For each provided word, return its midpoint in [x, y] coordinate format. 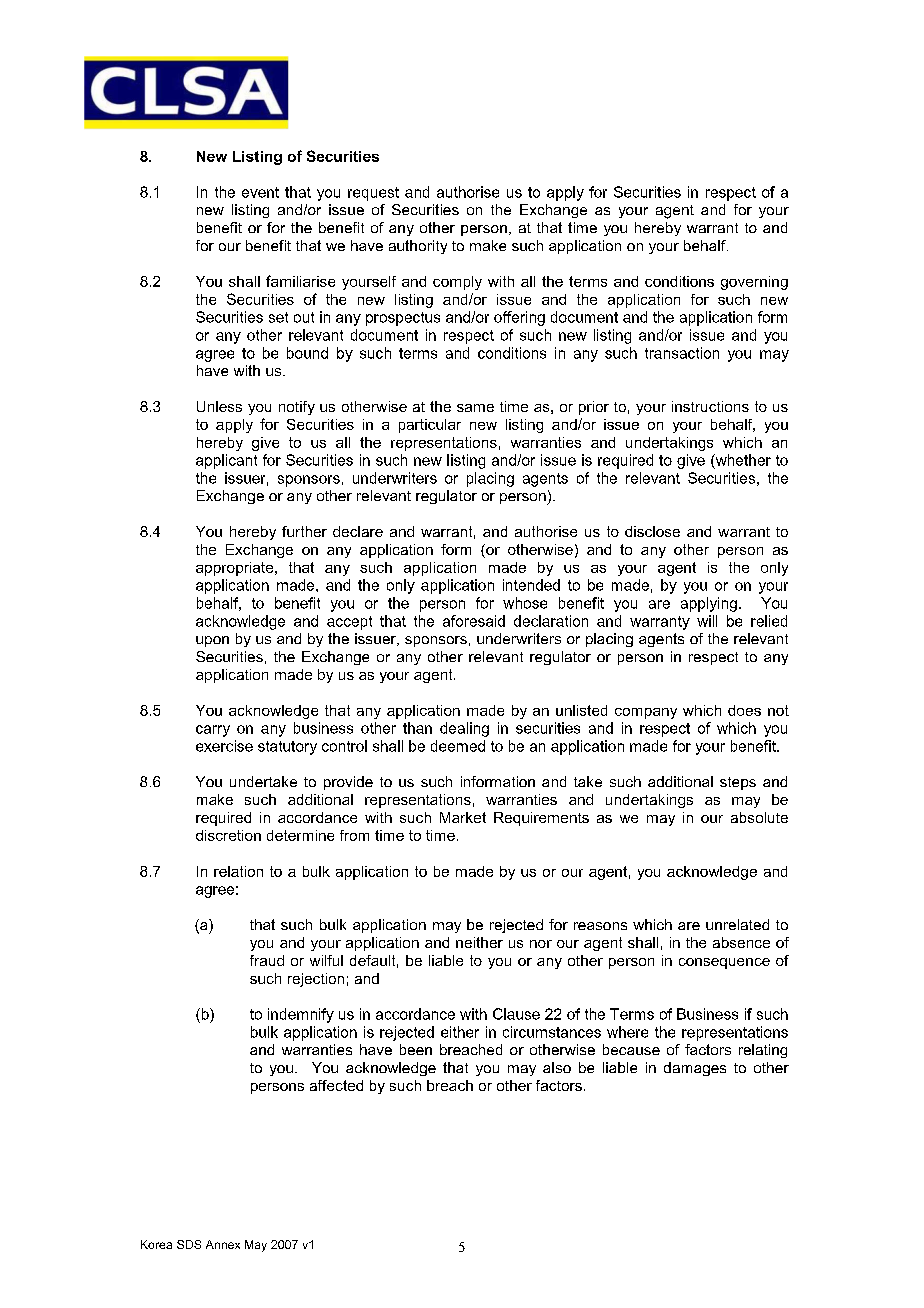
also [557, 1067]
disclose [652, 531]
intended [531, 585]
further [304, 531]
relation [238, 871]
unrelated [737, 924]
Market [463, 817]
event [260, 192]
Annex [223, 1244]
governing [754, 283]
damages [695, 1069]
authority [418, 247]
